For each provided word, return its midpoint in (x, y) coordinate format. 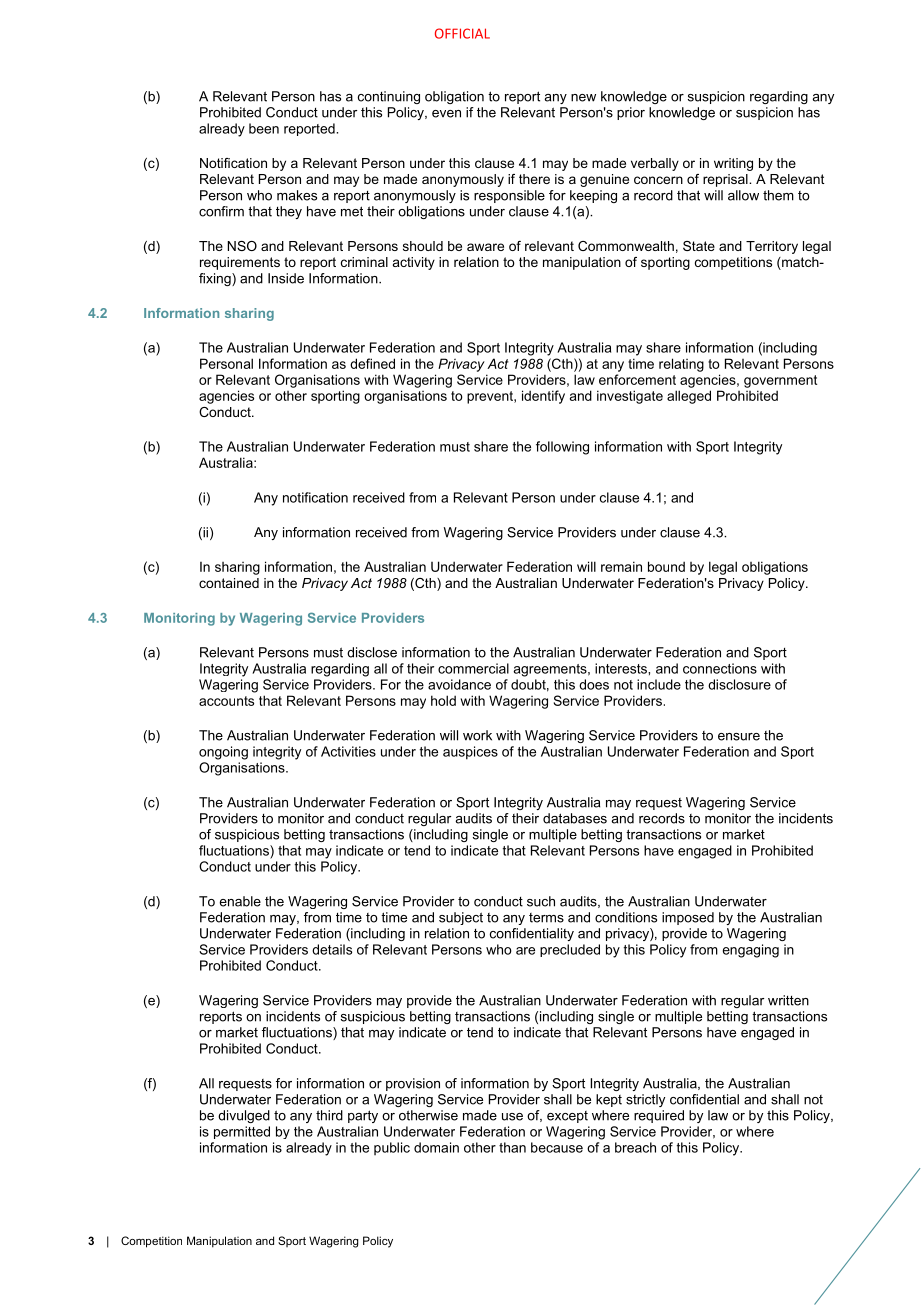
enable (240, 901)
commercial (473, 668)
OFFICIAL (462, 33)
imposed (688, 918)
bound (666, 566)
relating (681, 365)
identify (543, 397)
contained (229, 583)
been (264, 128)
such (541, 901)
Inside (286, 278)
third (329, 1115)
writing (733, 164)
